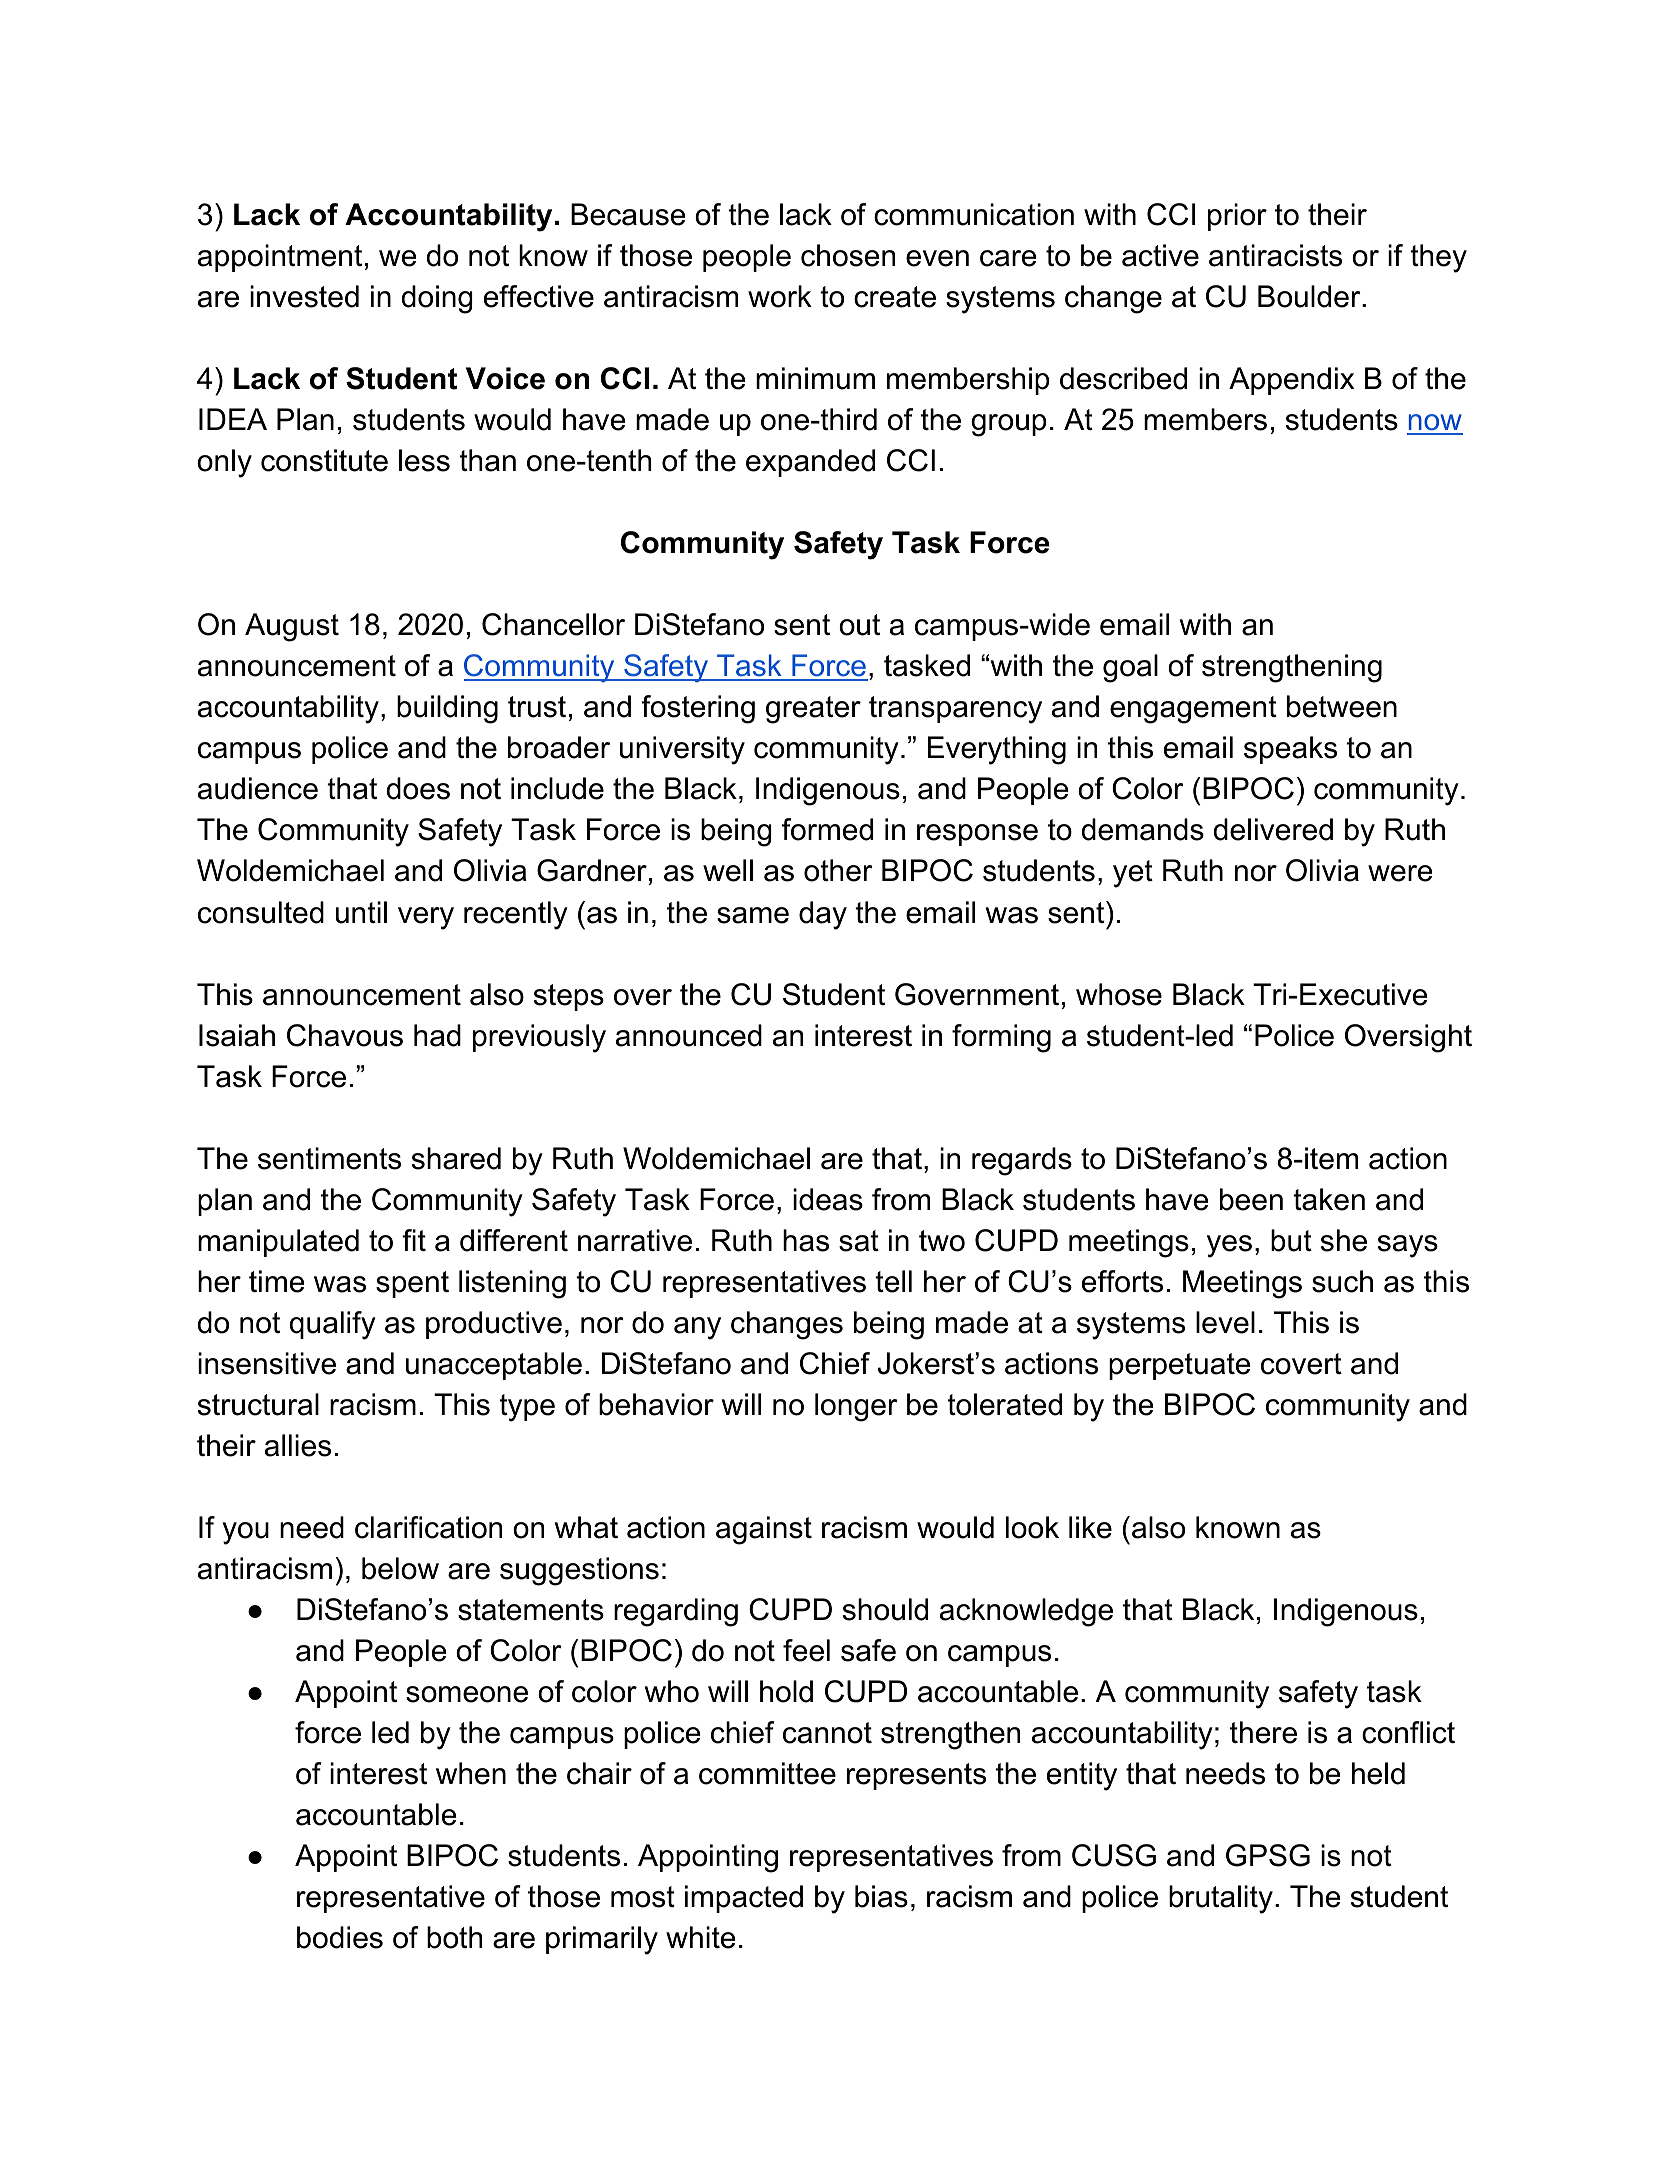  What do you see at coordinates (304, 296) in the document?
I see `invested` at bounding box center [304, 296].
